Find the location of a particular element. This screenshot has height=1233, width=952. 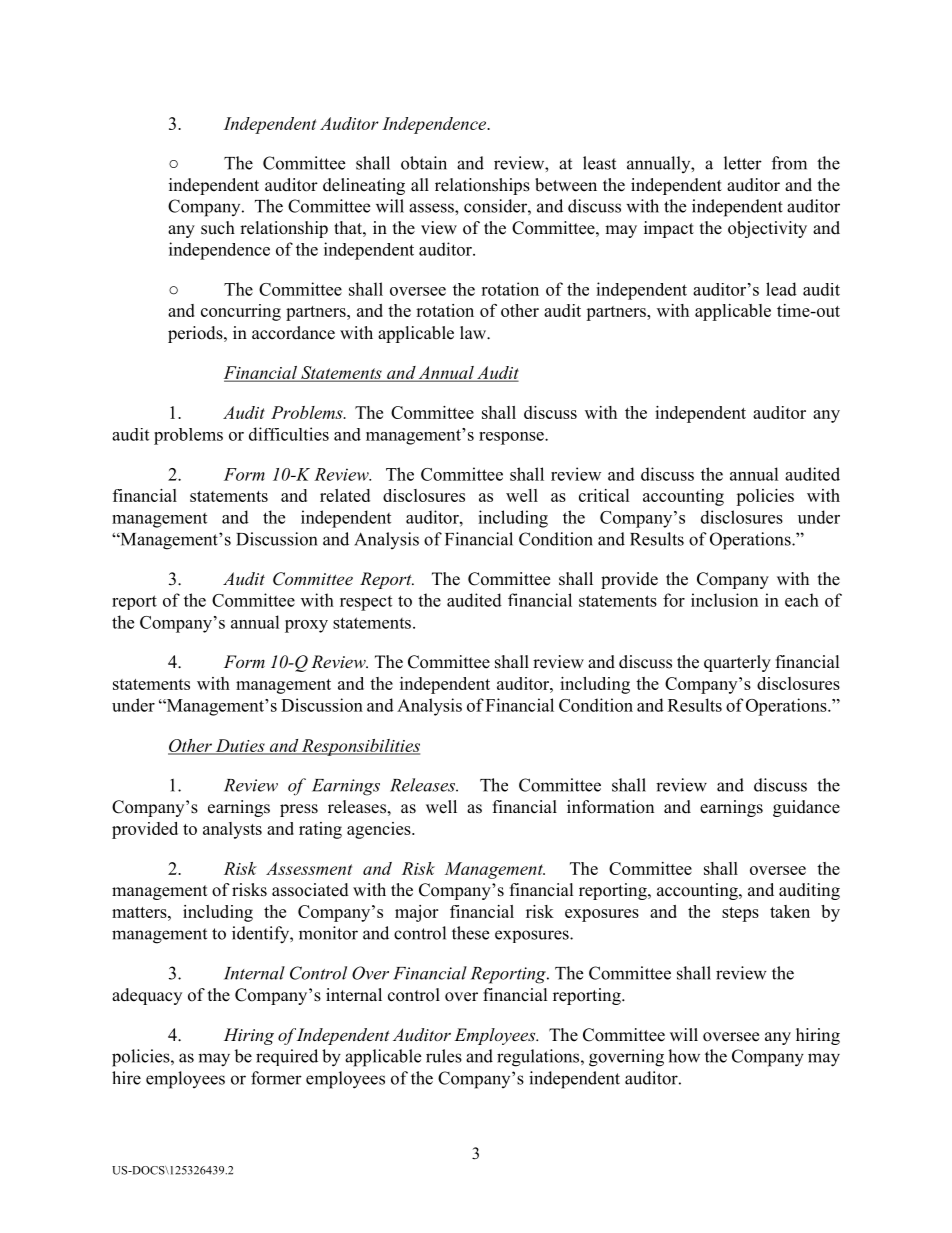

respect is located at coordinates (366, 603).
